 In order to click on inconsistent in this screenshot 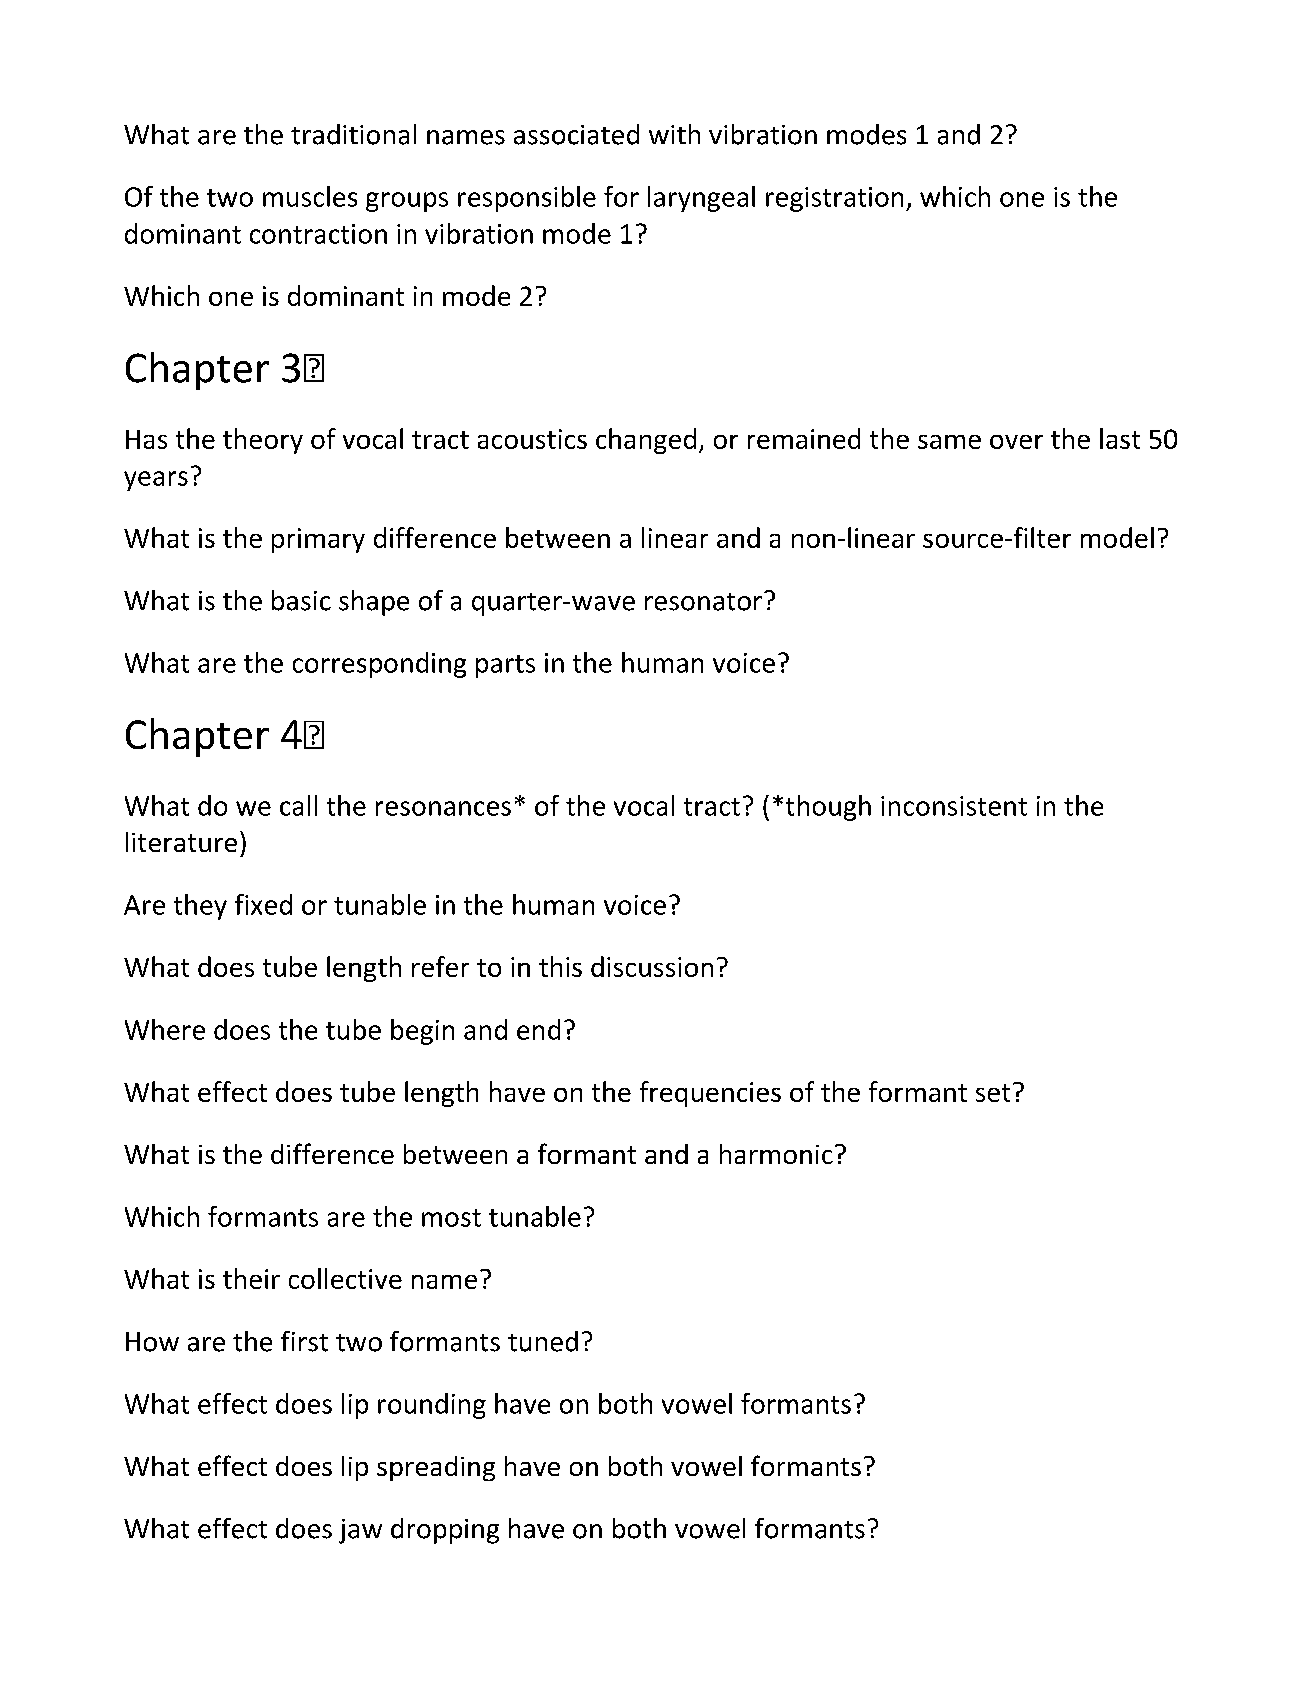, I will do `click(954, 806)`.
